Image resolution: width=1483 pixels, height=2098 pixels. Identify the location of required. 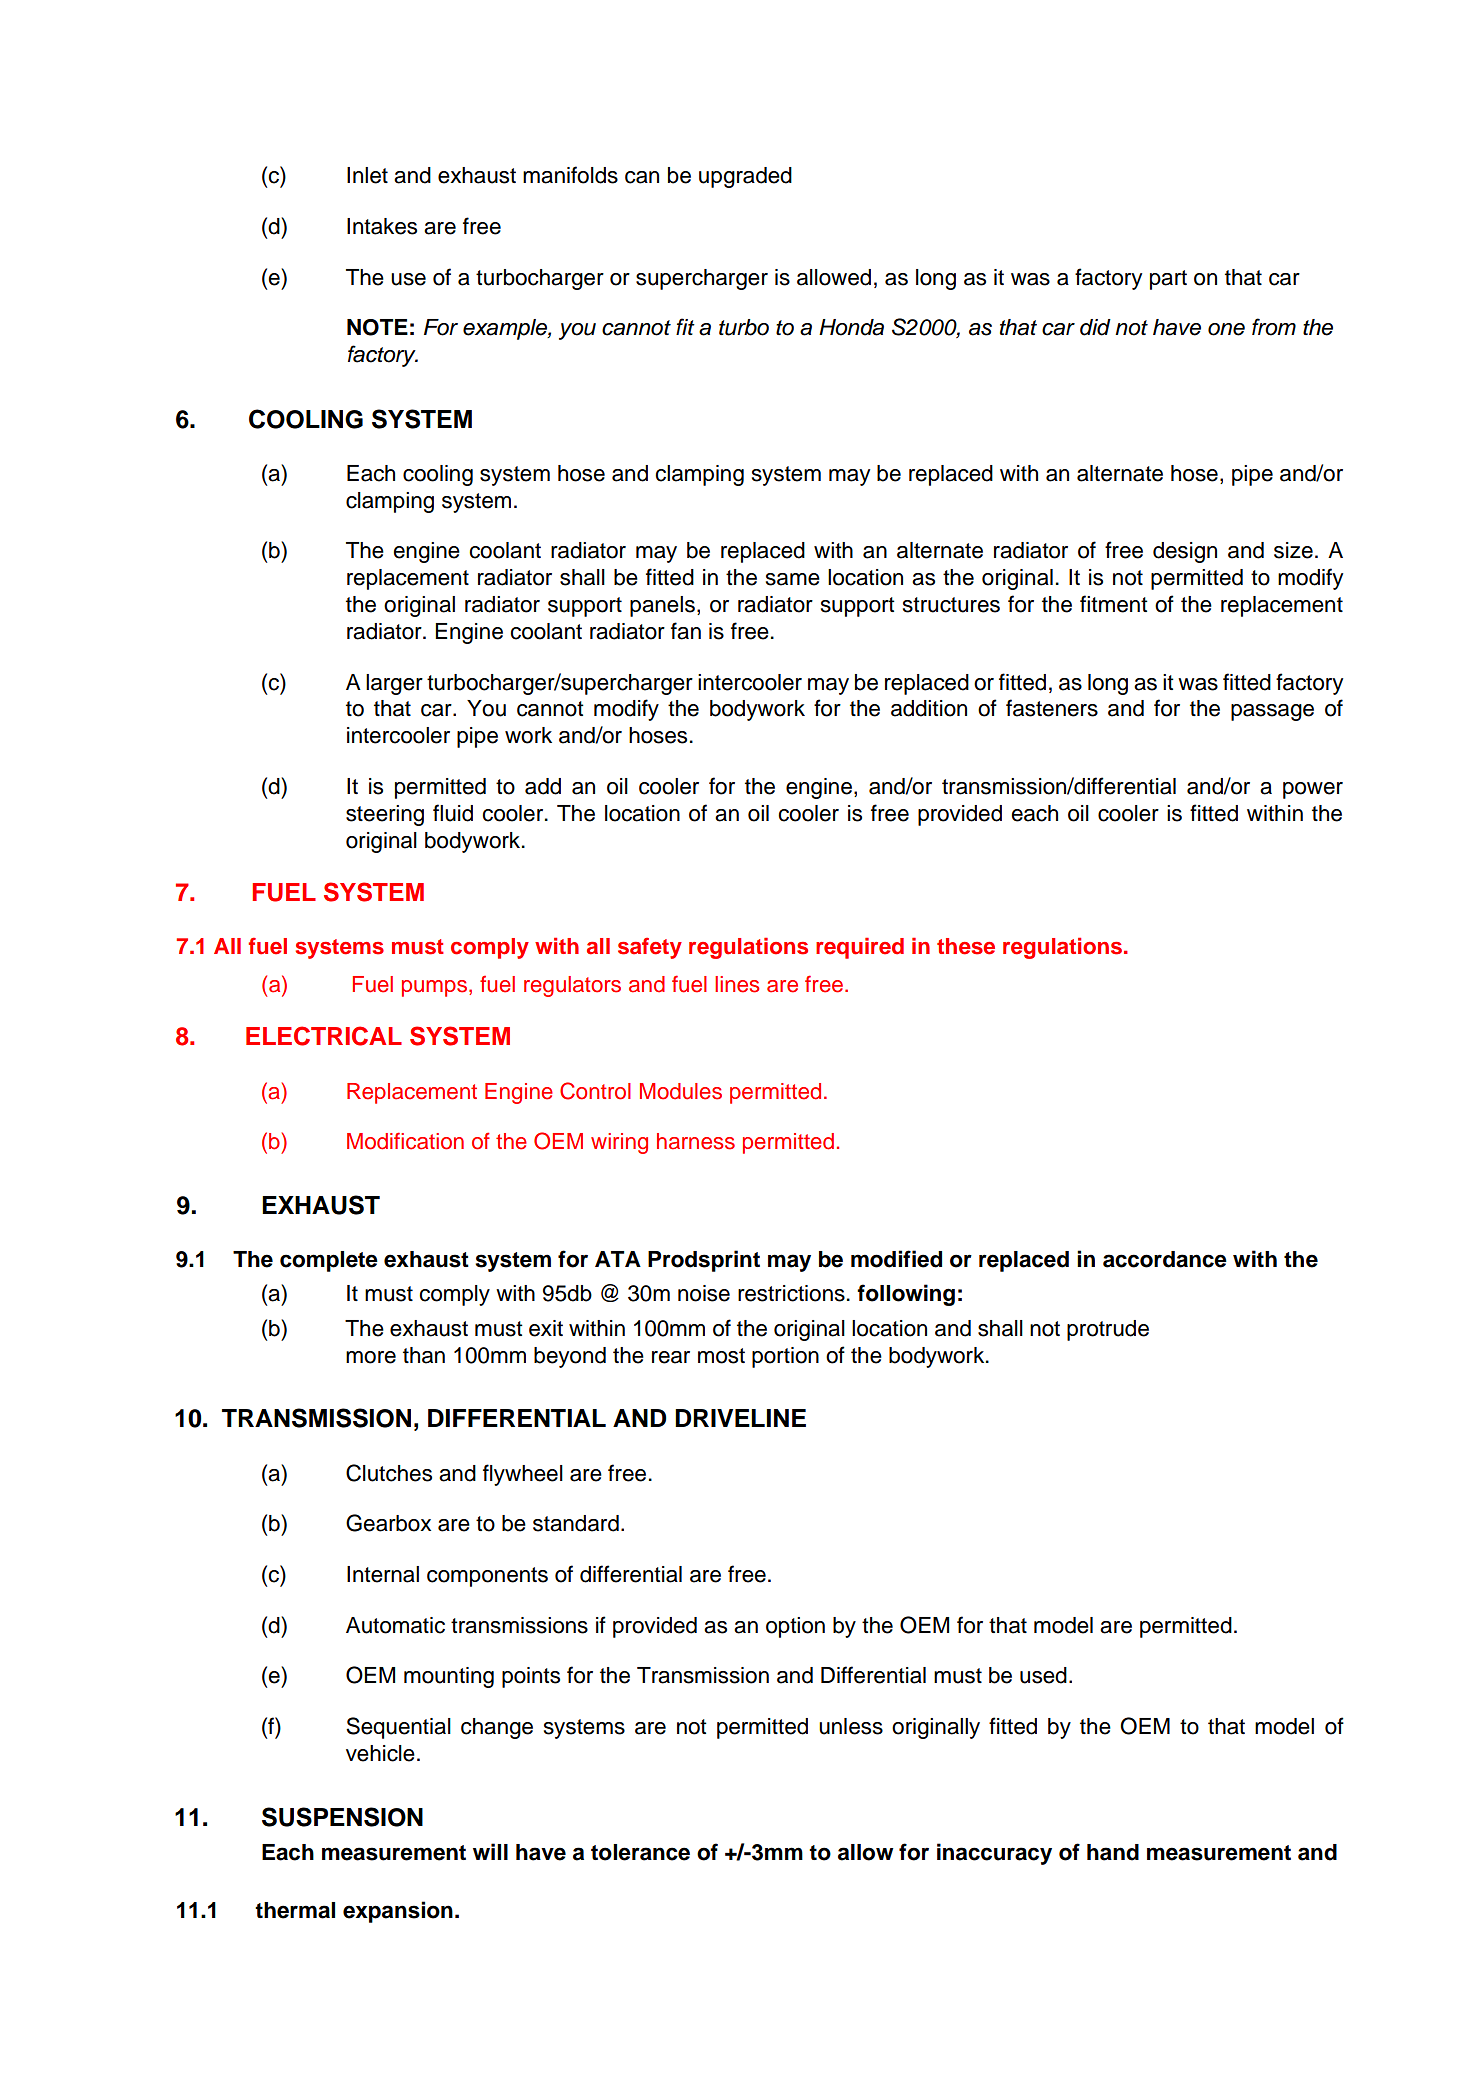
(860, 948).
